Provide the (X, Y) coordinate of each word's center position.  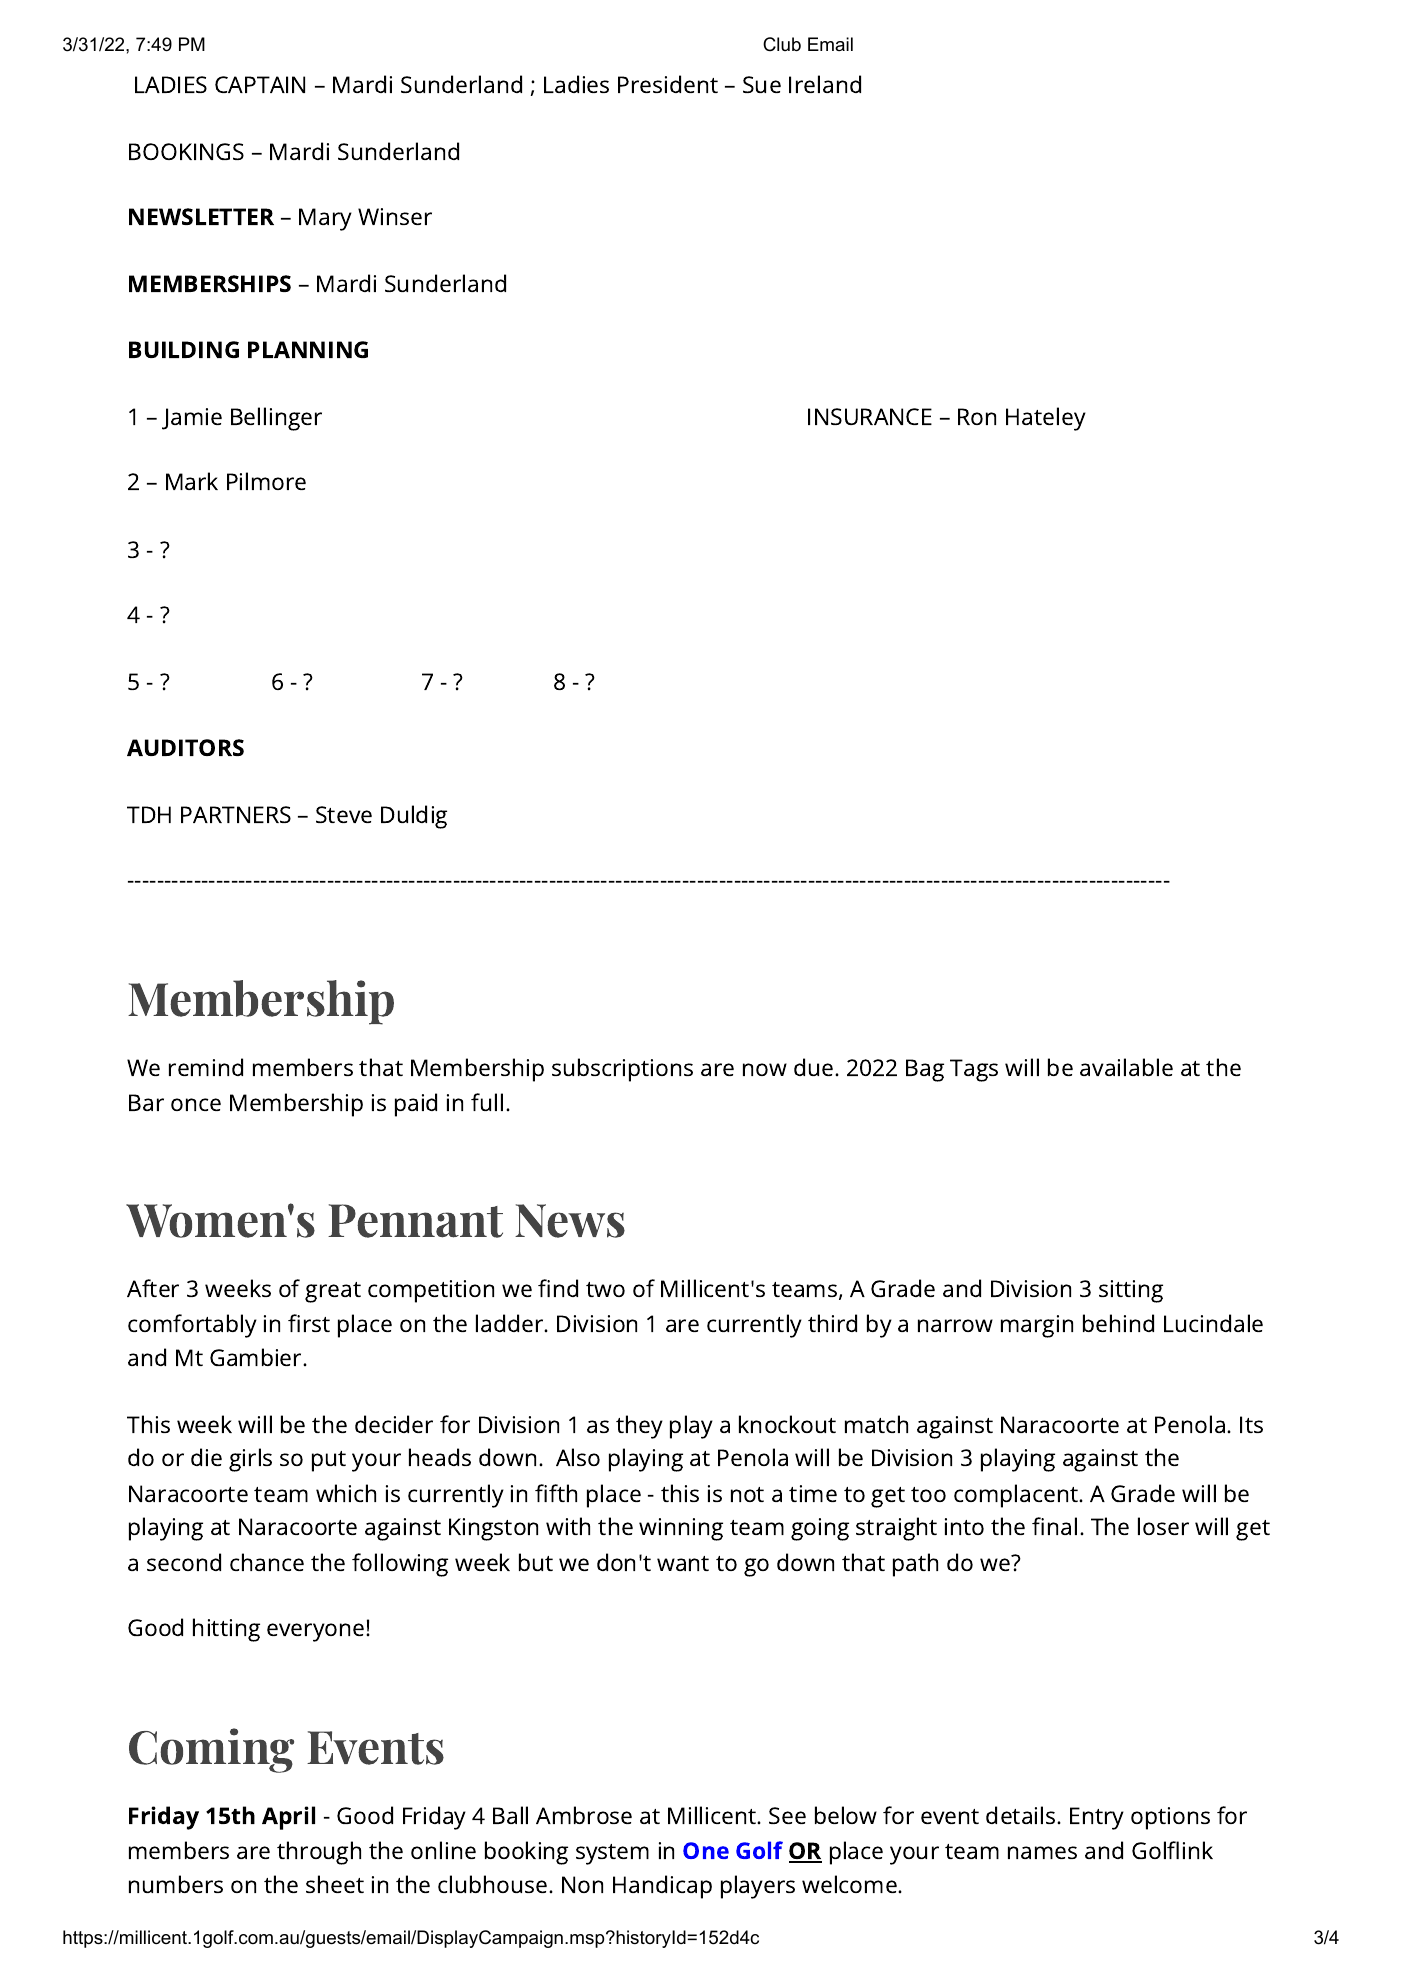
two (605, 1289)
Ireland (825, 84)
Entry (1097, 1818)
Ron (977, 416)
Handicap (662, 1887)
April (288, 1818)
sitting (1131, 1291)
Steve (344, 814)
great (333, 1292)
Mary (325, 219)
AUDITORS (185, 747)
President (668, 84)
